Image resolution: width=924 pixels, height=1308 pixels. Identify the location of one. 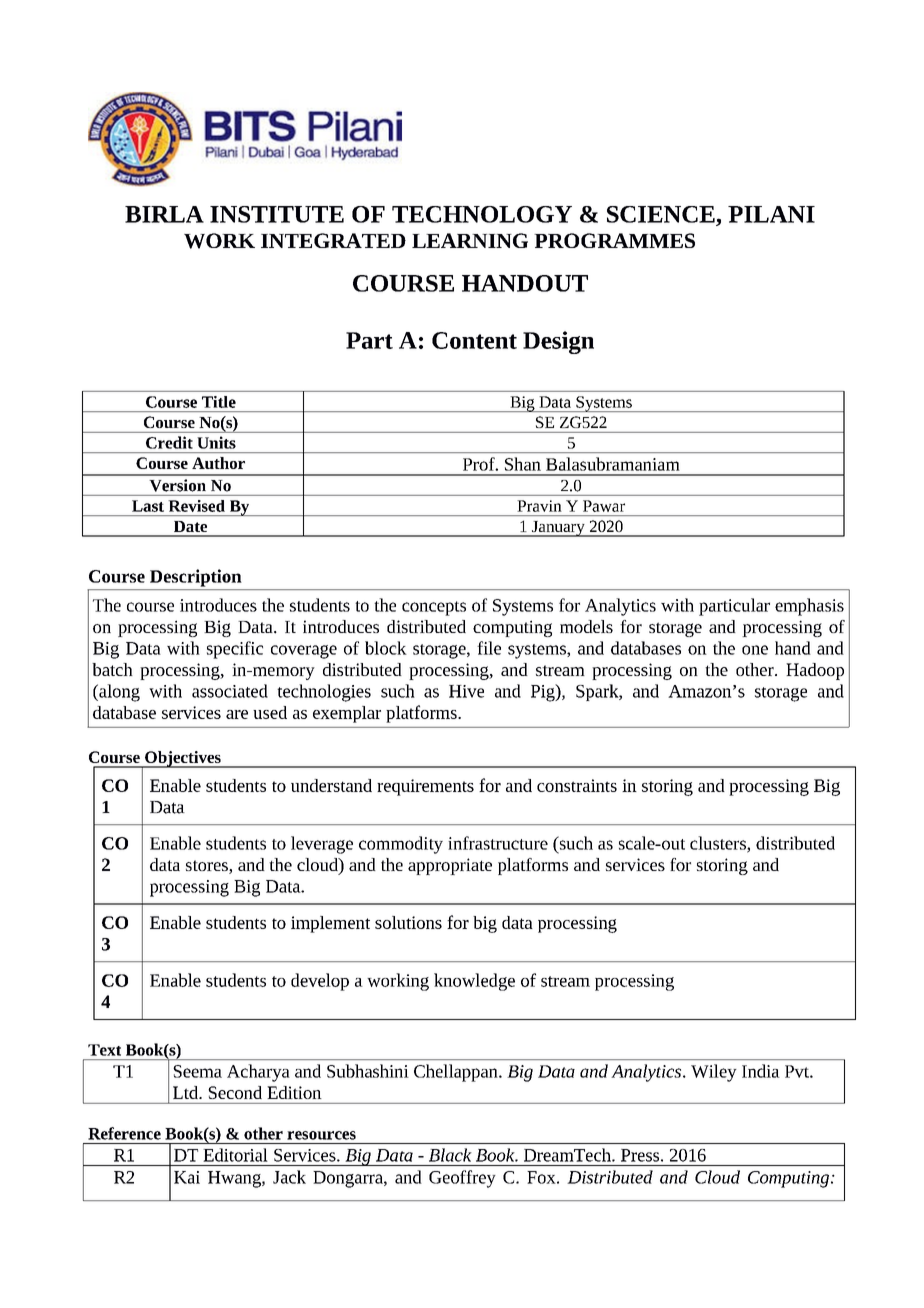
(755, 650).
